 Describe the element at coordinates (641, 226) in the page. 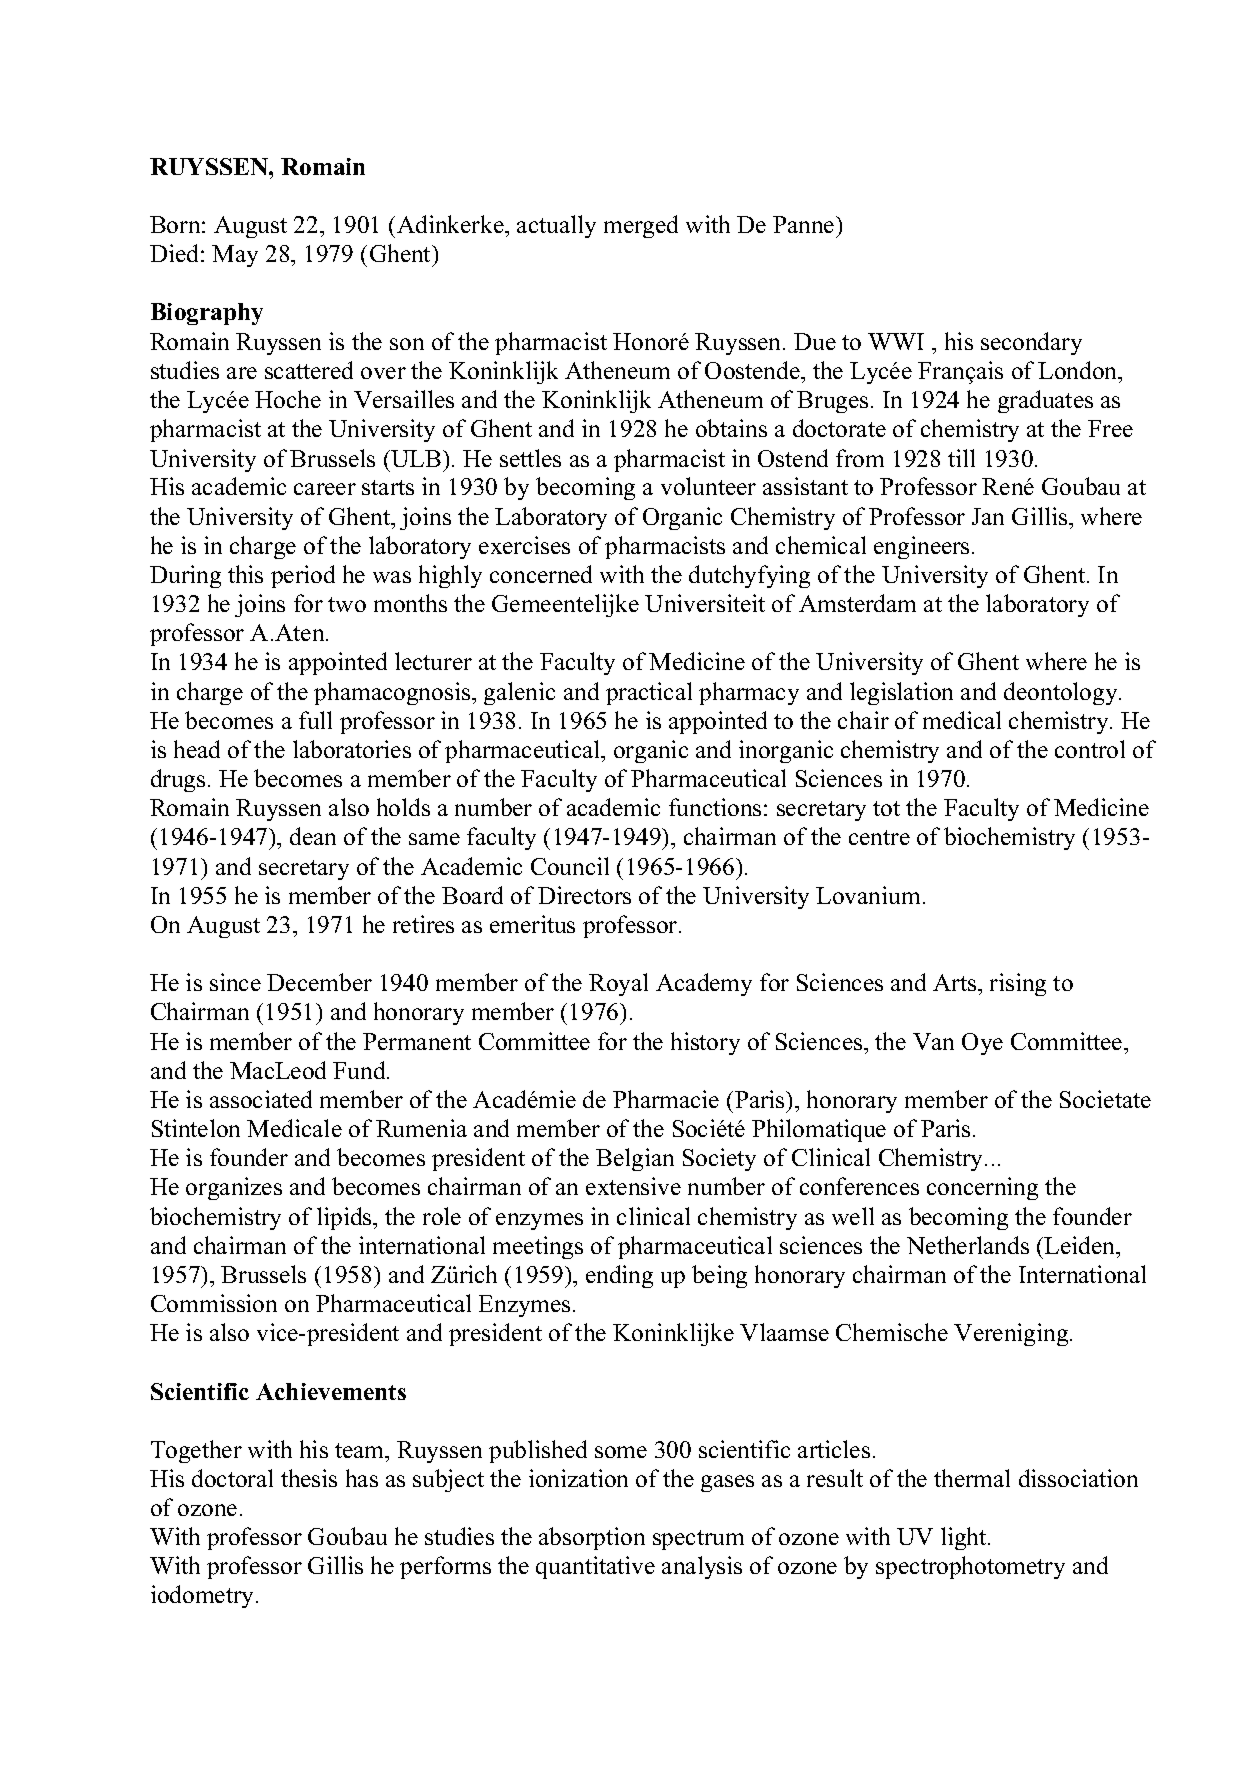

I see `merged` at that location.
